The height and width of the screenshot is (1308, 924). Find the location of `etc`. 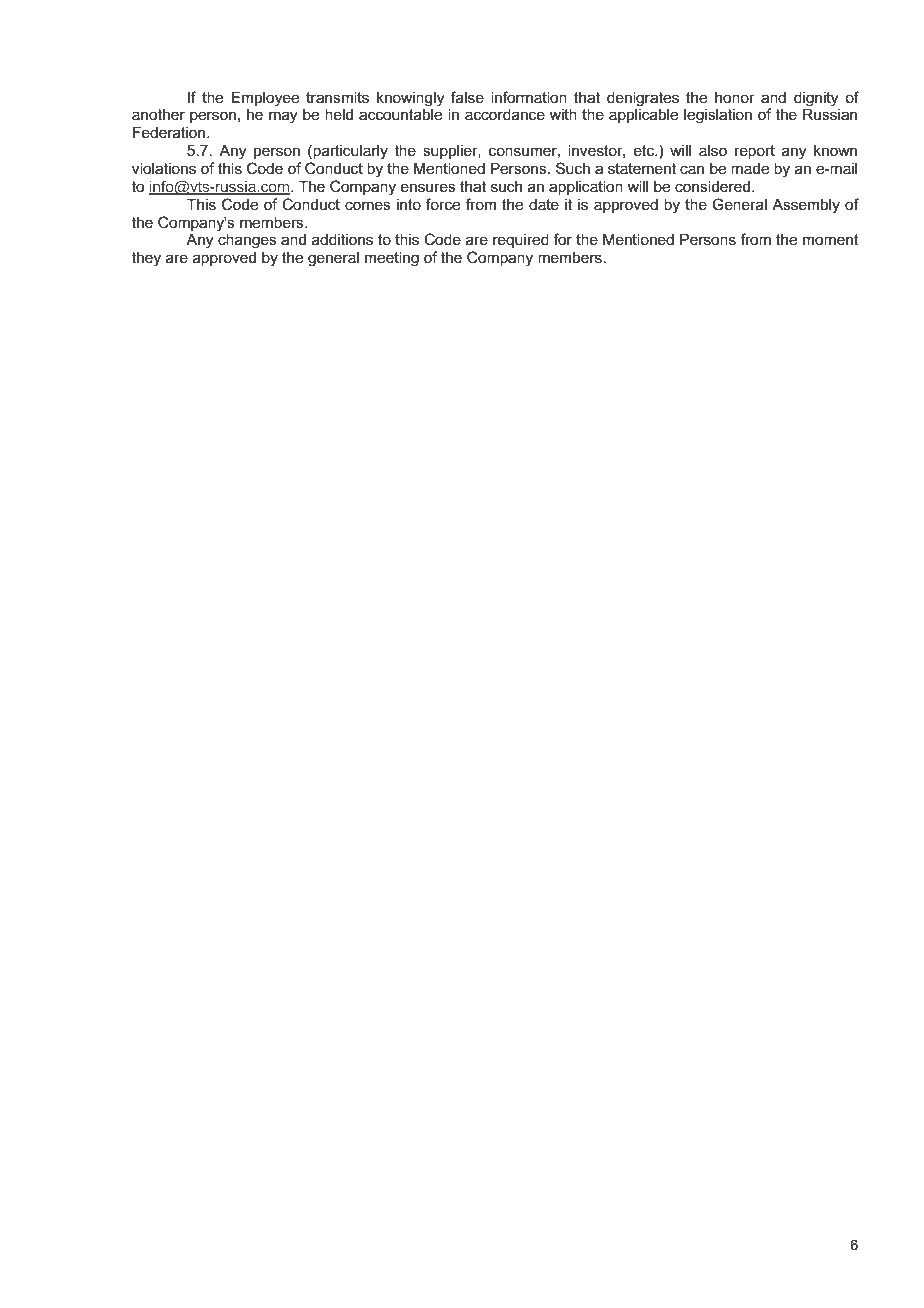

etc is located at coordinates (645, 150).
